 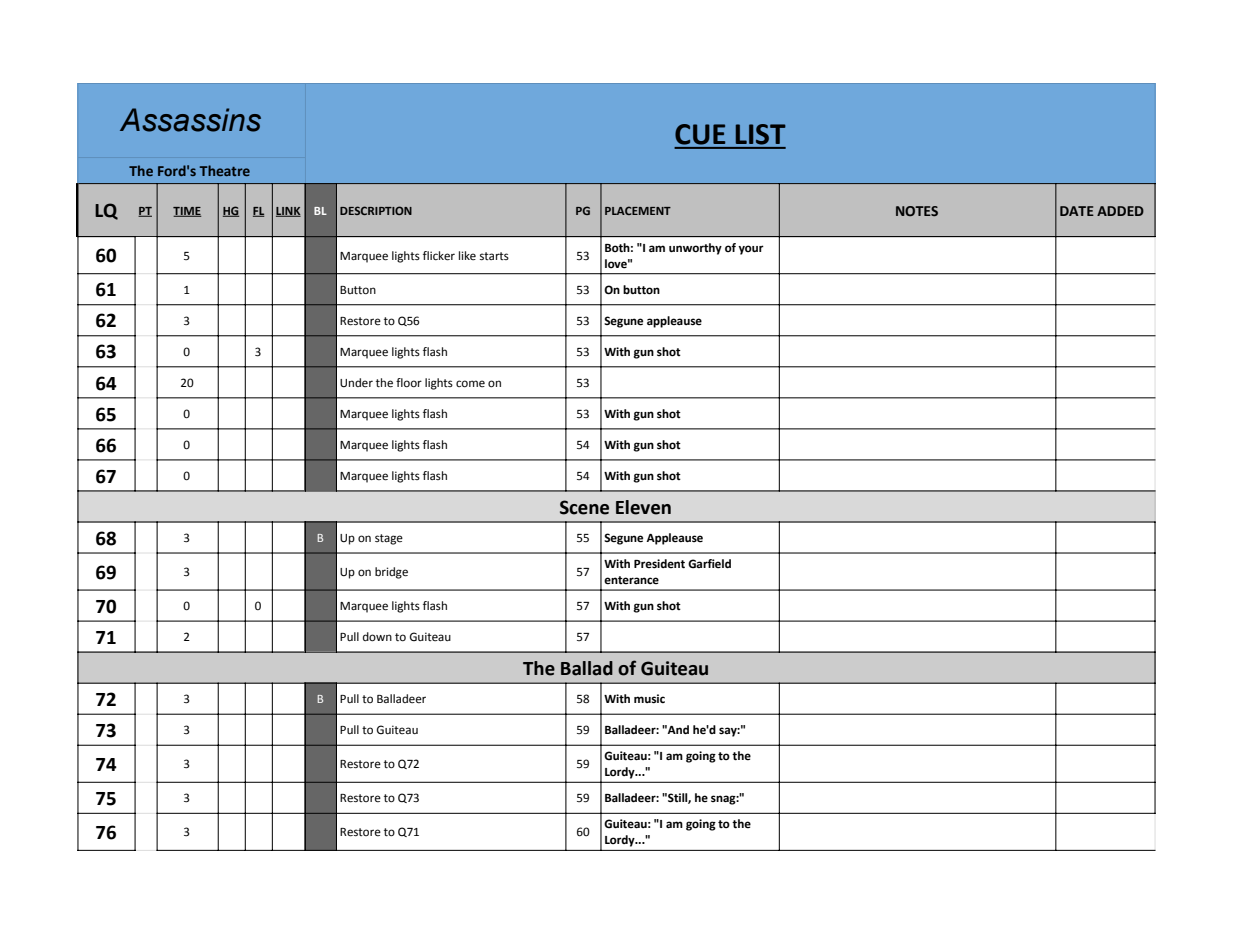 What do you see at coordinates (377, 637) in the image?
I see `down` at bounding box center [377, 637].
